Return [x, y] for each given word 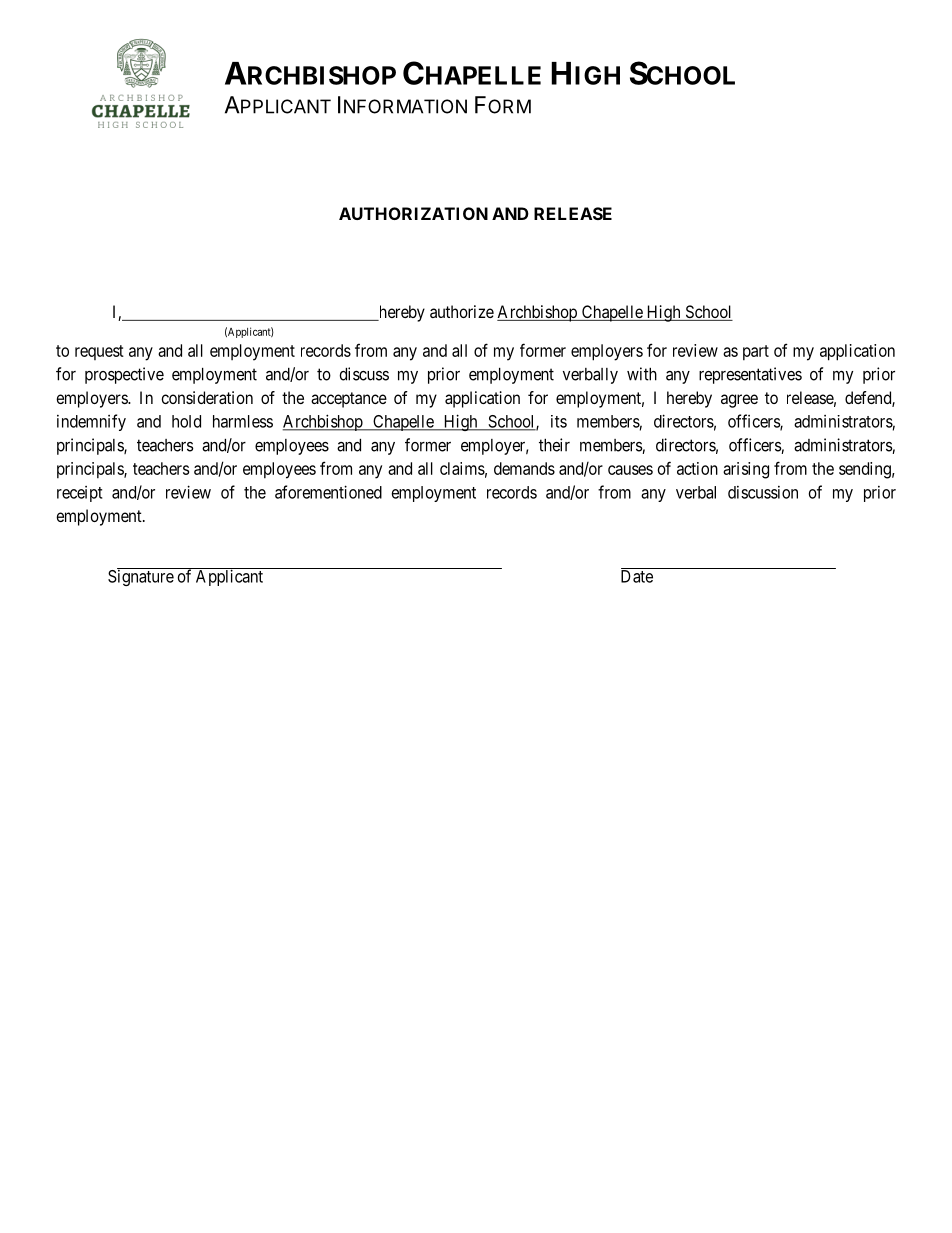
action [697, 468]
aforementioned [328, 492]
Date [637, 576]
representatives [750, 375]
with [642, 374]
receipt [79, 494]
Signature [141, 577]
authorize [462, 311]
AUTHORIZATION [413, 213]
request [99, 352]
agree [739, 401]
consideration [207, 397]
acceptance [349, 400]
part [756, 353]
